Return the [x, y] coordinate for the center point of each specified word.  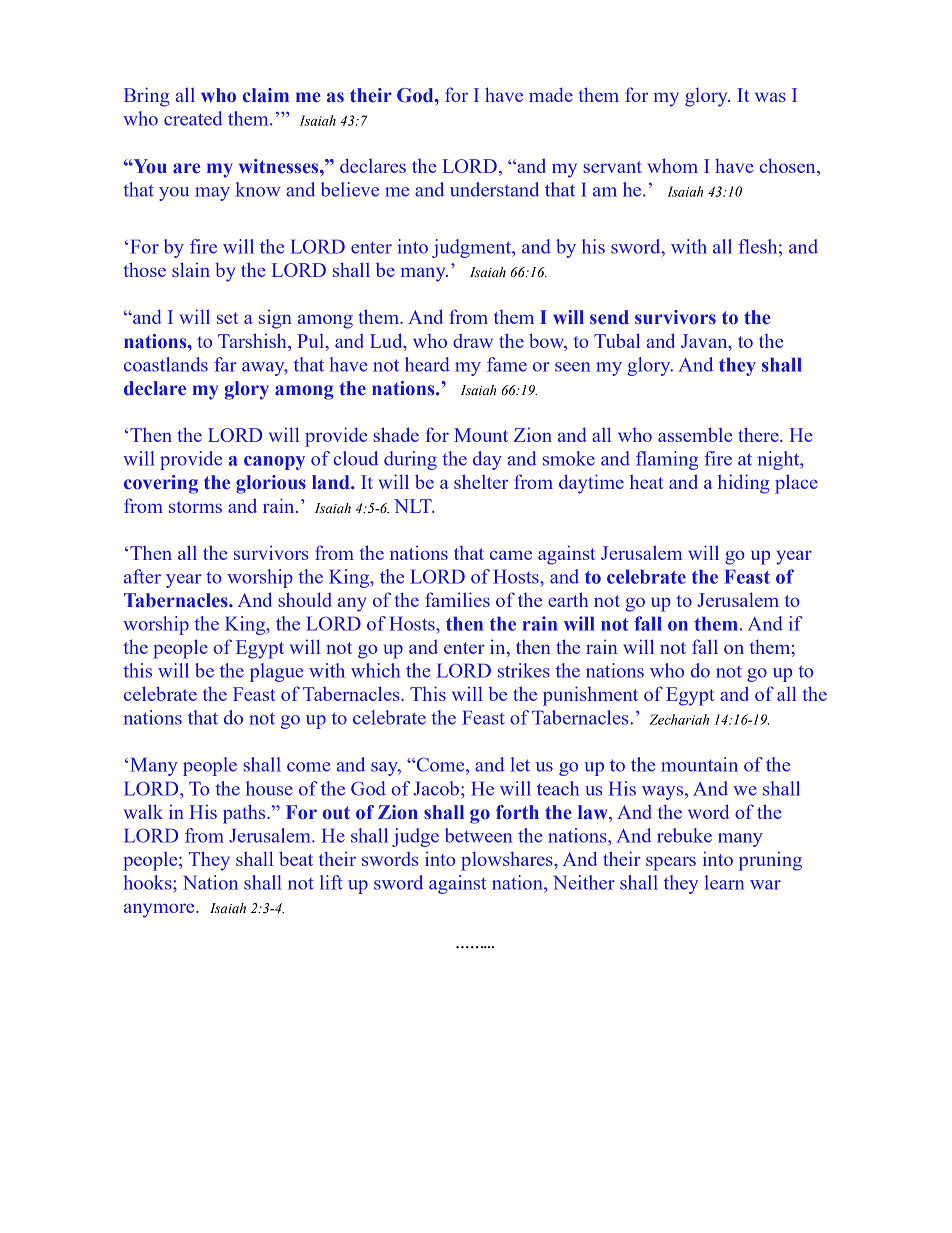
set [227, 318]
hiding [743, 484]
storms [195, 507]
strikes [524, 670]
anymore [160, 910]
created [193, 118]
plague [276, 672]
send [609, 317]
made [551, 95]
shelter [481, 481]
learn [724, 882]
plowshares [508, 861]
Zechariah [679, 719]
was [770, 97]
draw [473, 341]
